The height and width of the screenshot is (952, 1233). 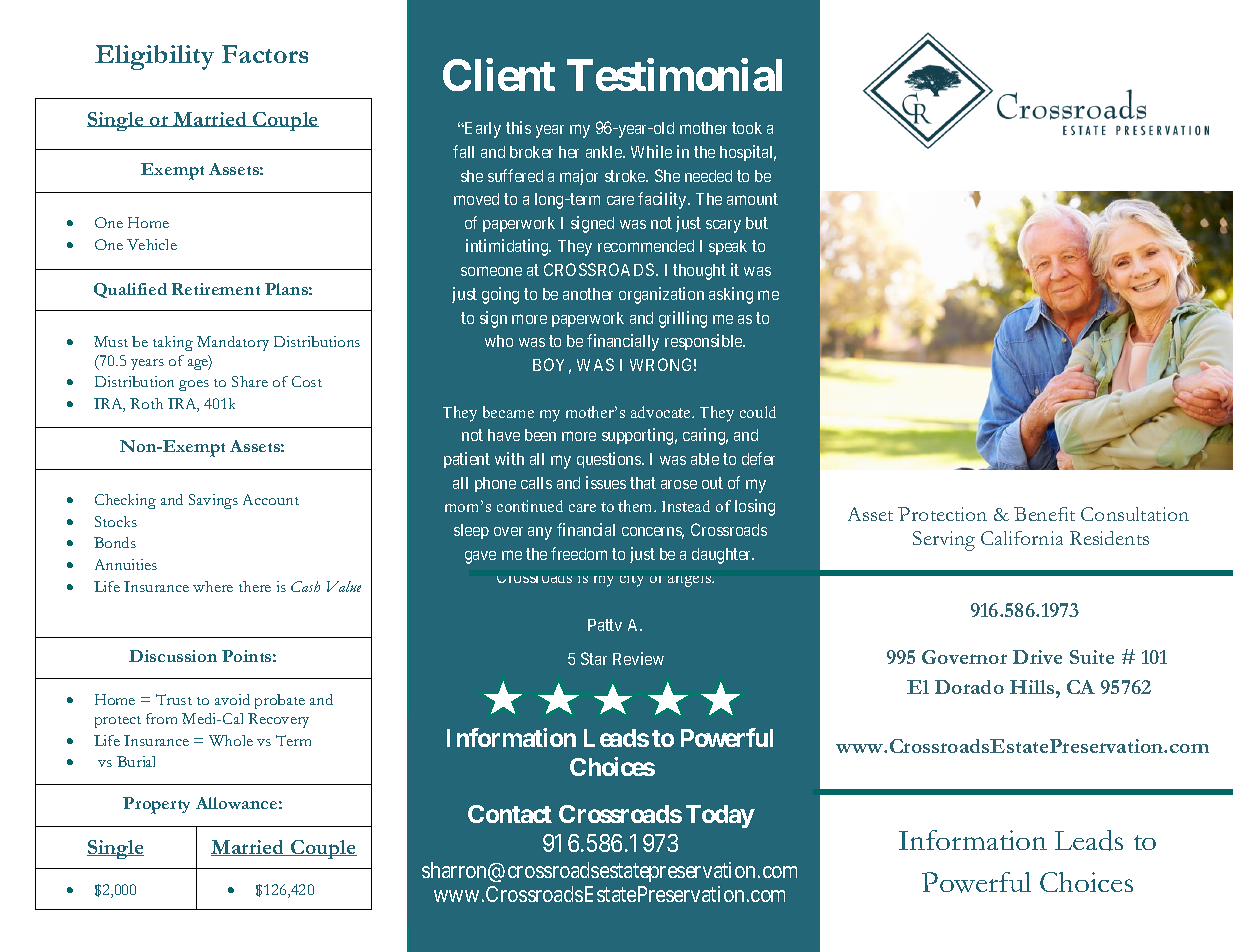 What do you see at coordinates (747, 128) in the screenshot?
I see `took` at bounding box center [747, 128].
